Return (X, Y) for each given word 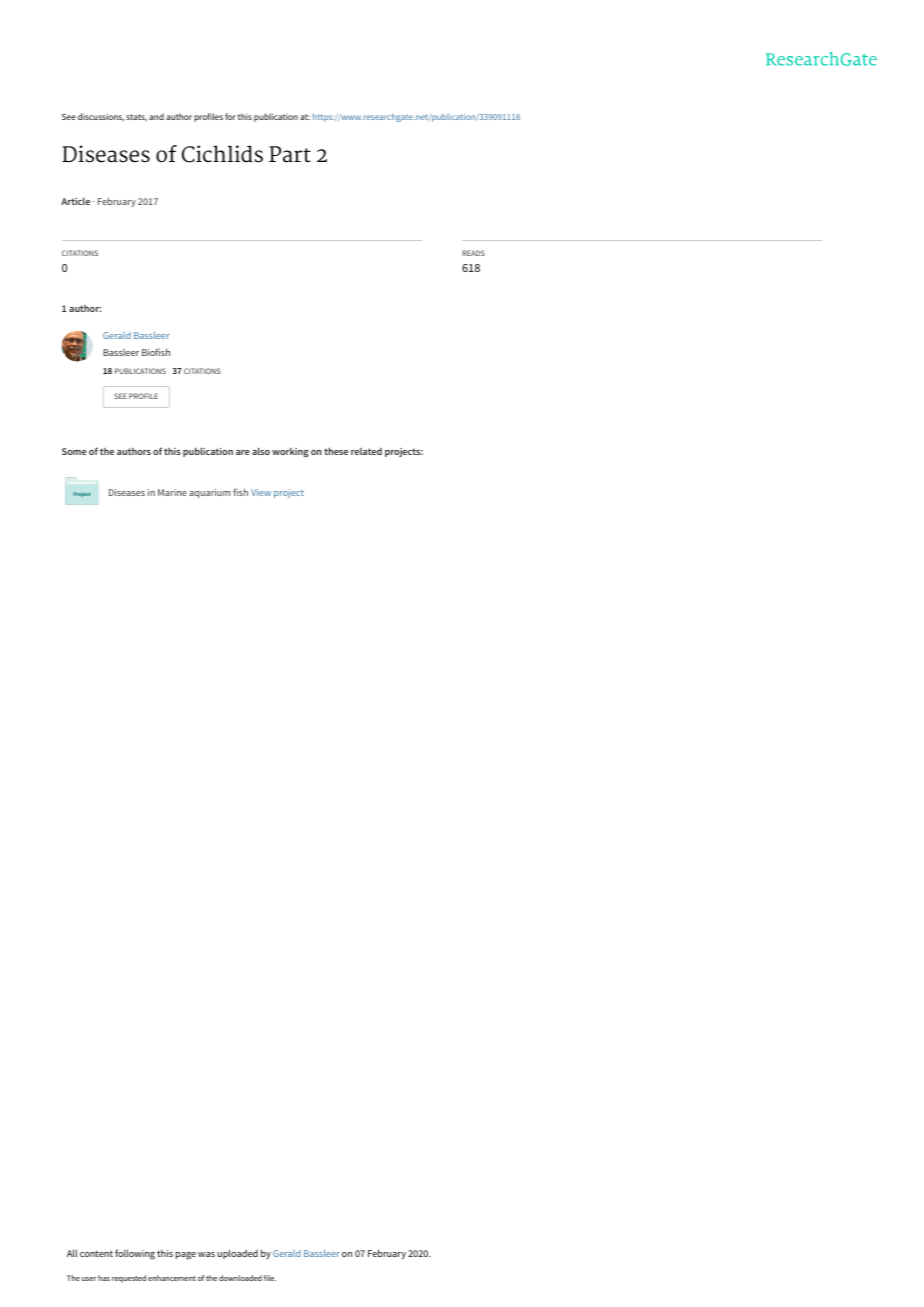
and (156, 116)
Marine (172, 492)
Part (290, 154)
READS (473, 253)
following (135, 1254)
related (366, 451)
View (261, 492)
